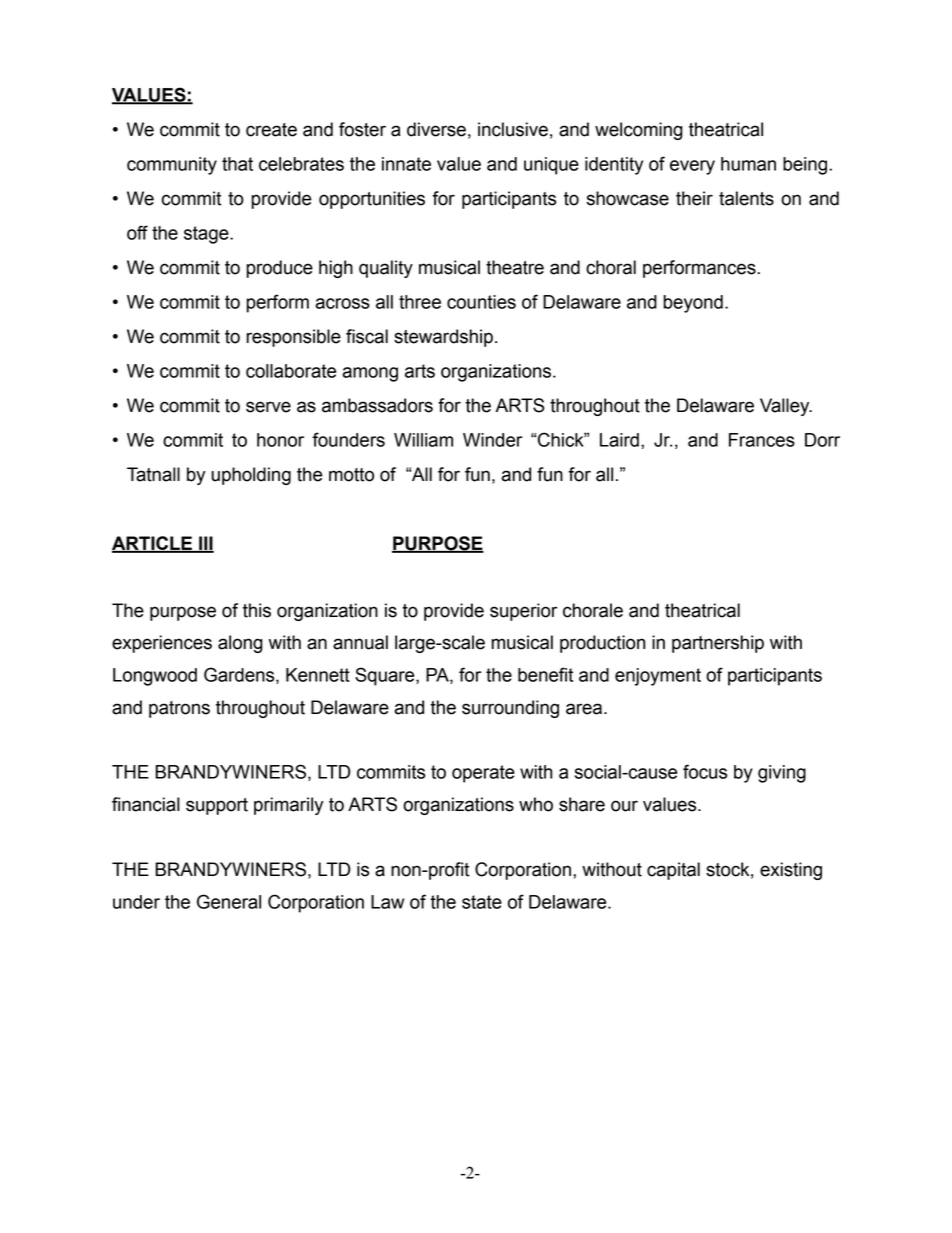  What do you see at coordinates (492, 440) in the image?
I see `Winder` at bounding box center [492, 440].
